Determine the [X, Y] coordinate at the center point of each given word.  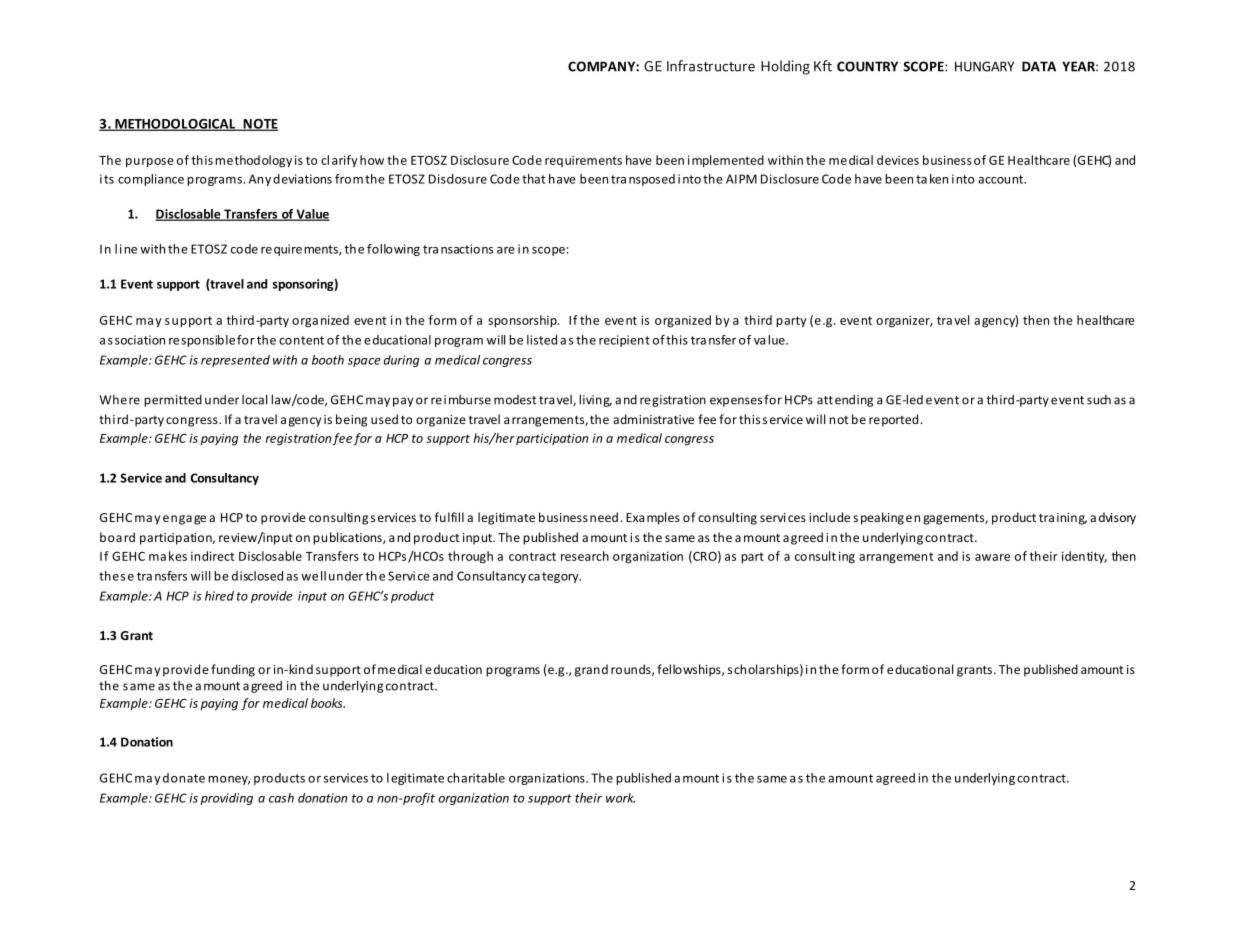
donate [184, 778]
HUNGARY [984, 66]
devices [898, 160]
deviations [302, 179]
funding [233, 670]
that [533, 179]
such [1099, 400]
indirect [212, 556]
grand [591, 670]
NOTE [259, 125]
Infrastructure [711, 66]
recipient [624, 341]
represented [235, 361]
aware [992, 557]
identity [1084, 557]
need [604, 517]
